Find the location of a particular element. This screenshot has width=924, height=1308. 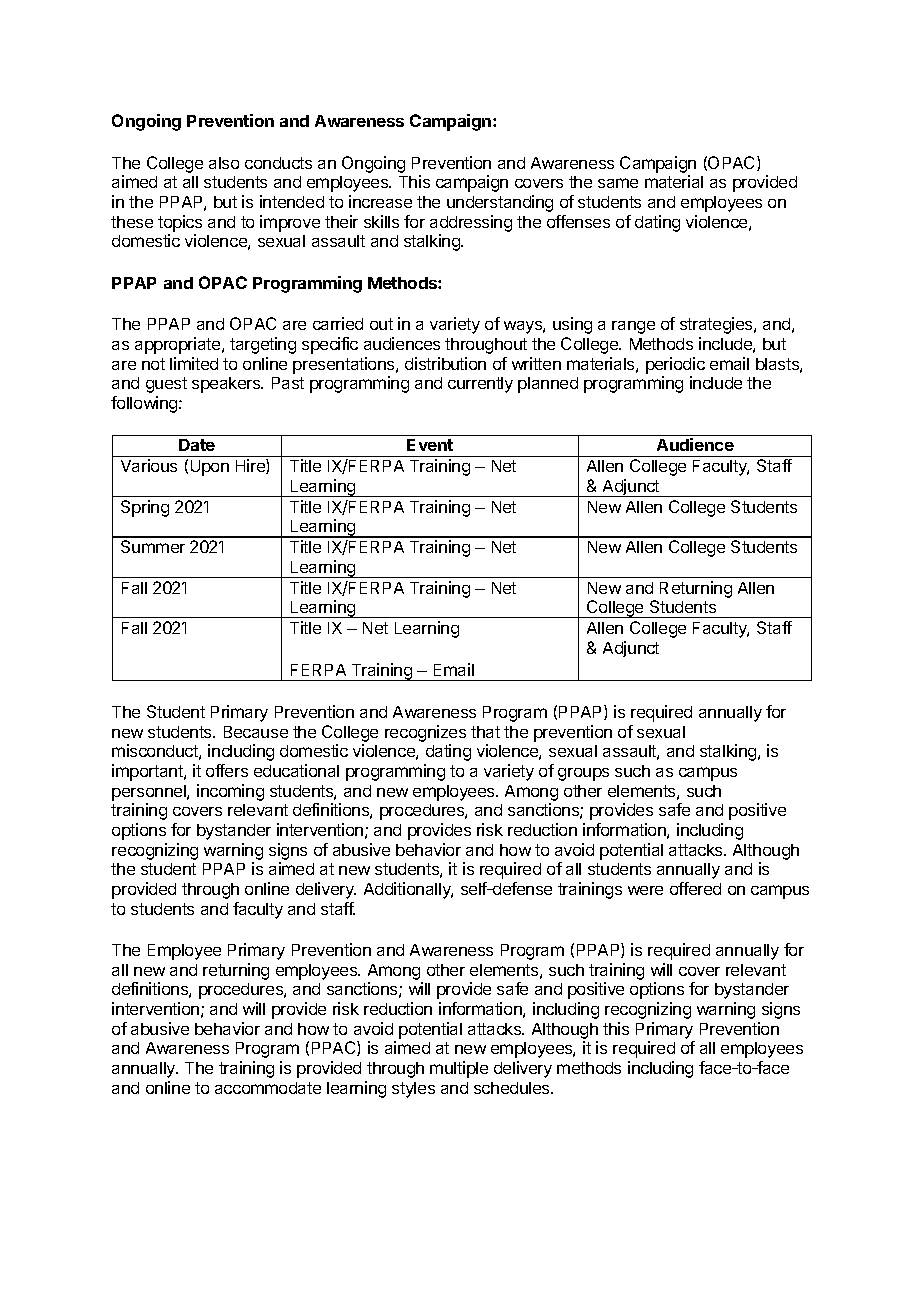

multiple is located at coordinates (459, 1069).
